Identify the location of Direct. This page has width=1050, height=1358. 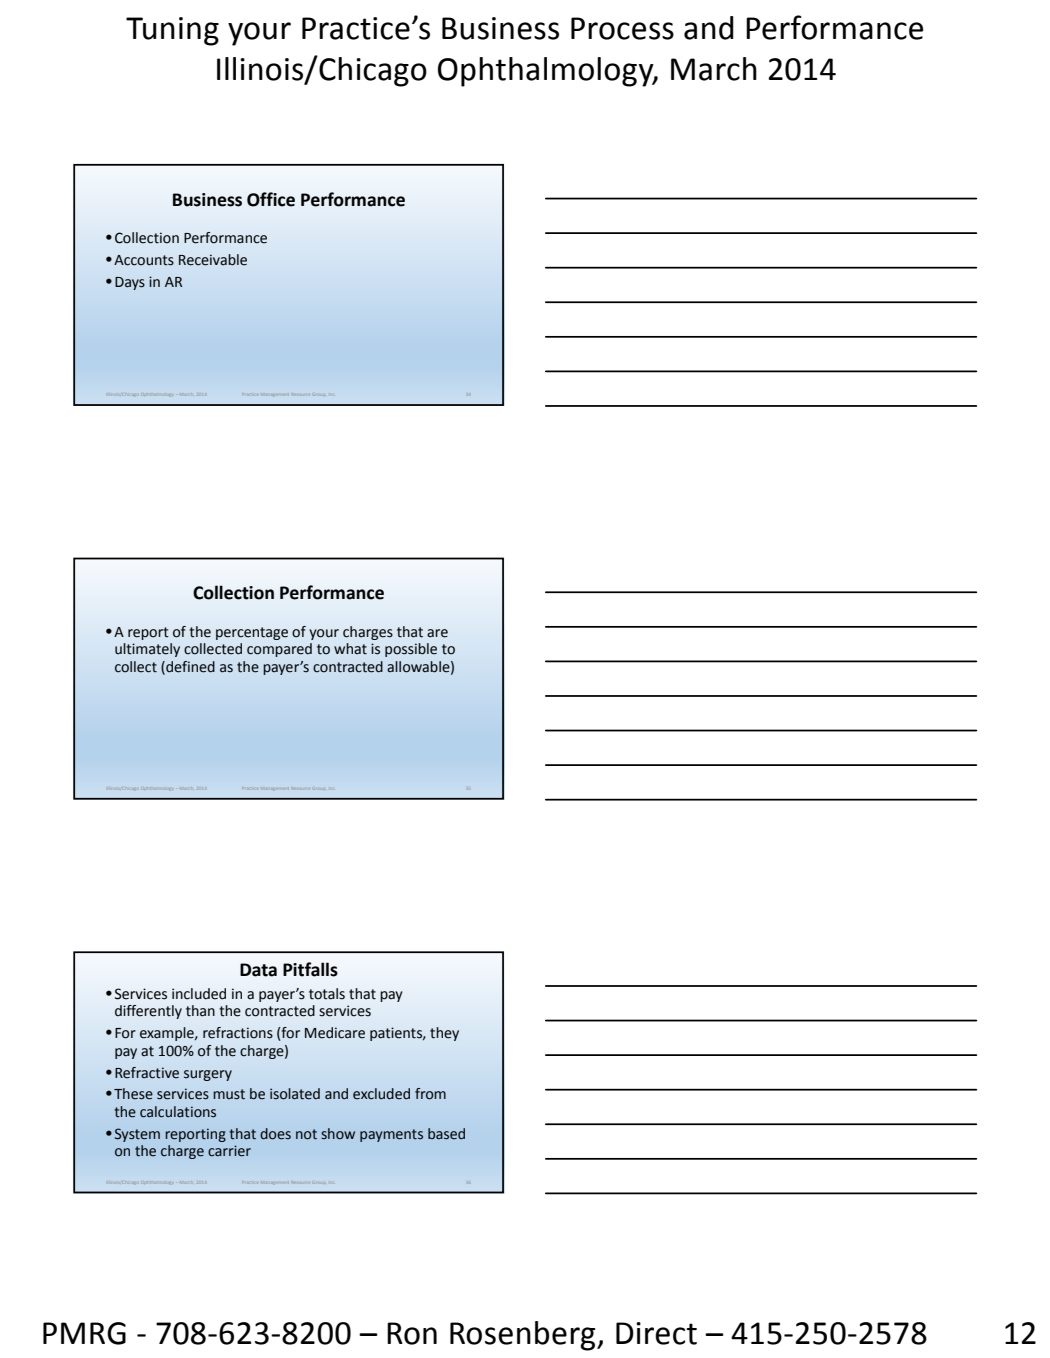
(656, 1333).
